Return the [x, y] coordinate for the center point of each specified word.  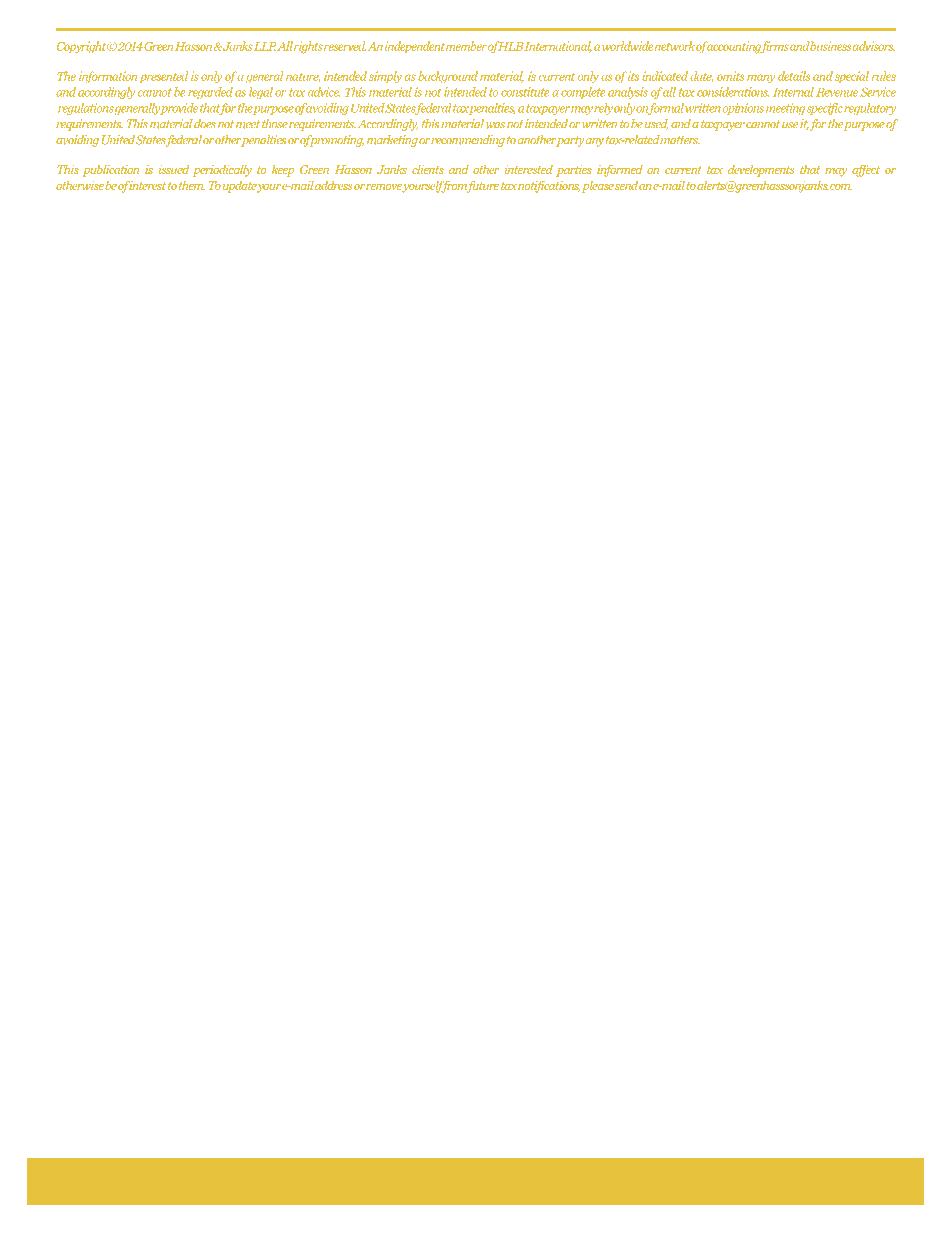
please [598, 187]
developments [761, 171]
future [481, 186]
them [192, 185]
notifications [549, 186]
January [64, 1191]
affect [866, 170]
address [333, 185]
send [626, 185]
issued [174, 169]
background [448, 77]
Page [889, 1168]
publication [110, 170]
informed [620, 170]
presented [163, 77]
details [794, 76]
